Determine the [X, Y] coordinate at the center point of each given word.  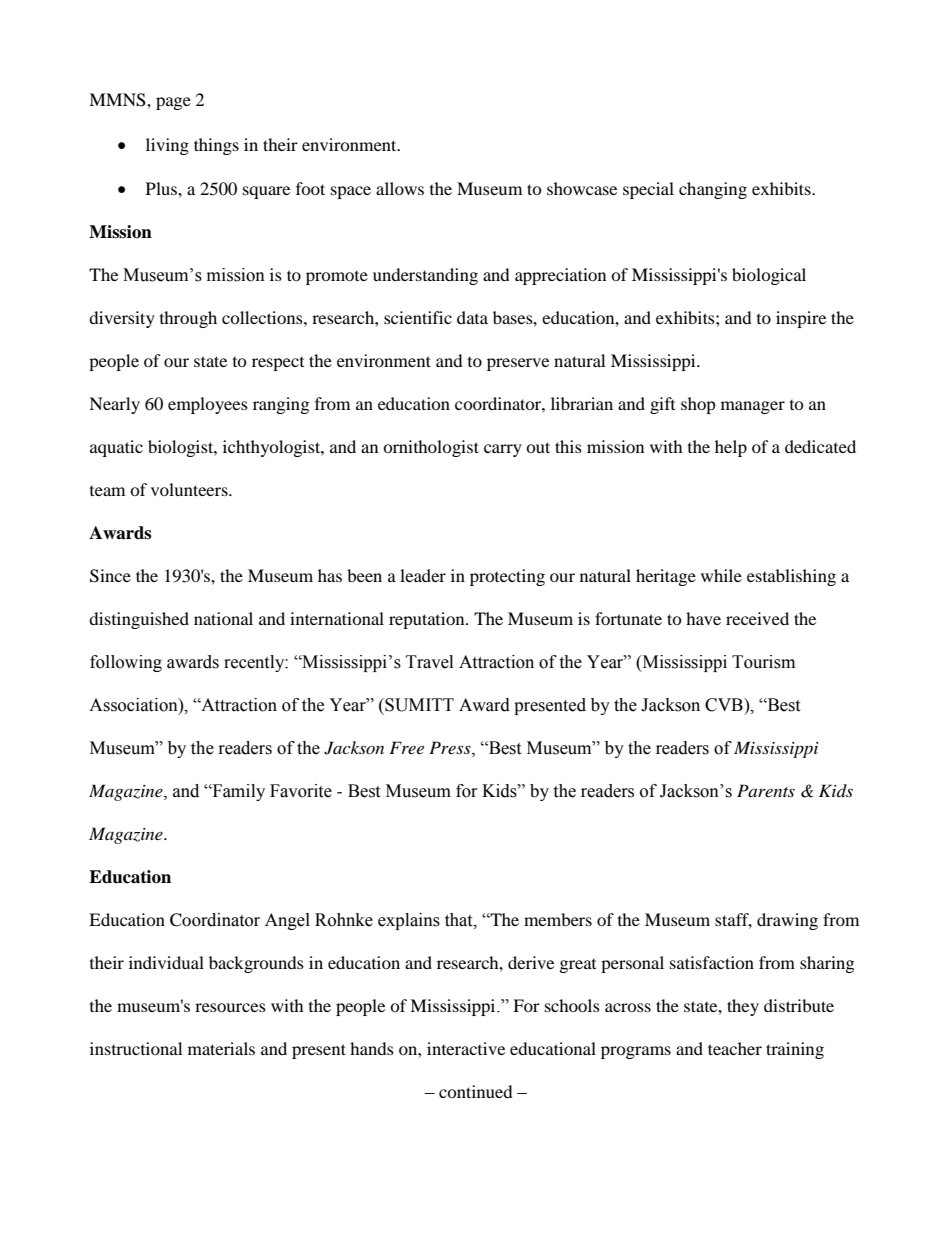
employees [208, 405]
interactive [466, 1048]
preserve [518, 364]
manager [753, 407]
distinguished [139, 620]
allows [400, 188]
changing [713, 190]
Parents [766, 790]
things [216, 146]
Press [451, 748]
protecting [507, 577]
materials [221, 1048]
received [757, 618]
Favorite [301, 791]
